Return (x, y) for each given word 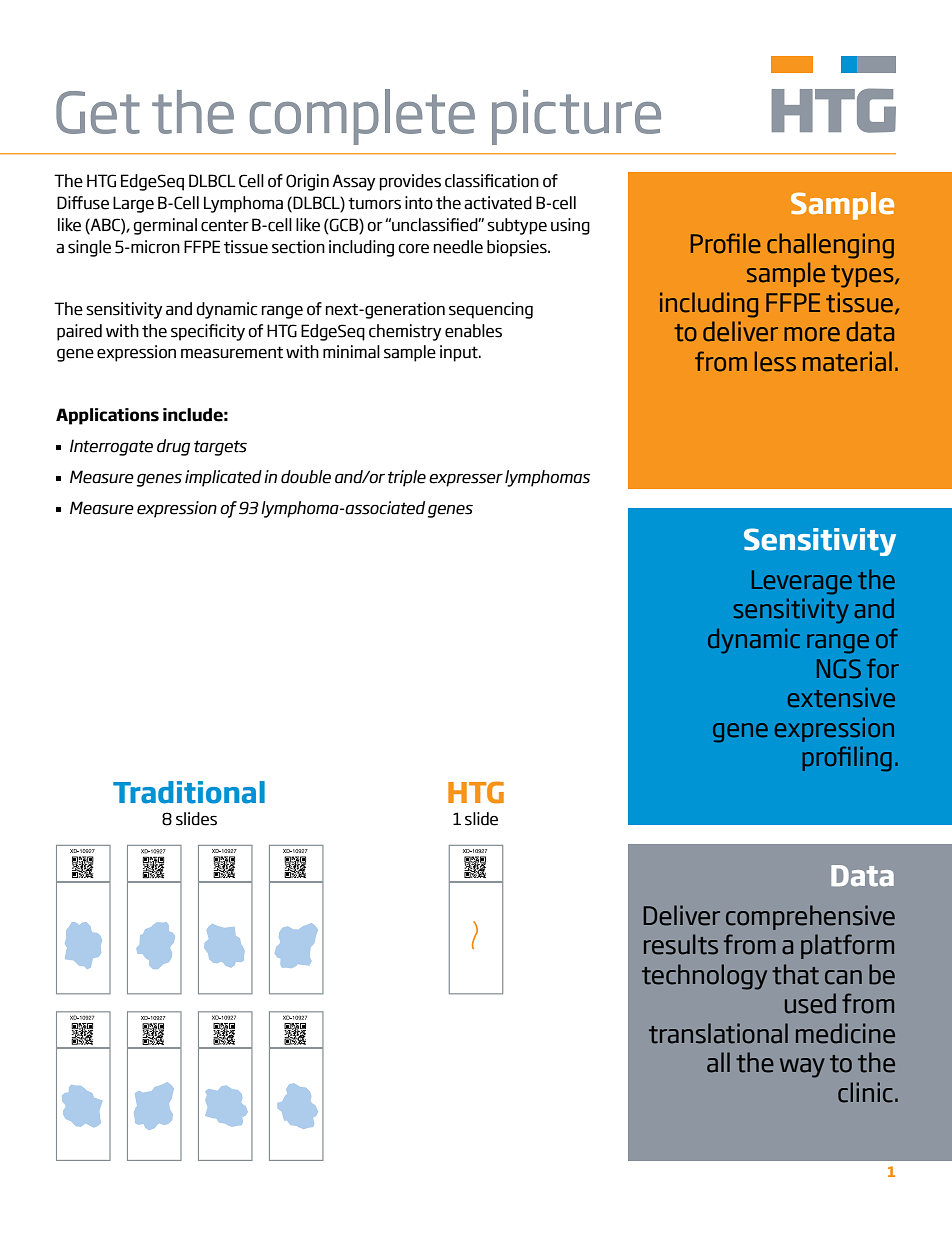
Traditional (189, 792)
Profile (726, 243)
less (775, 361)
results (681, 944)
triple (407, 478)
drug (173, 447)
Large (133, 204)
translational (718, 1033)
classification (492, 181)
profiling (847, 759)
